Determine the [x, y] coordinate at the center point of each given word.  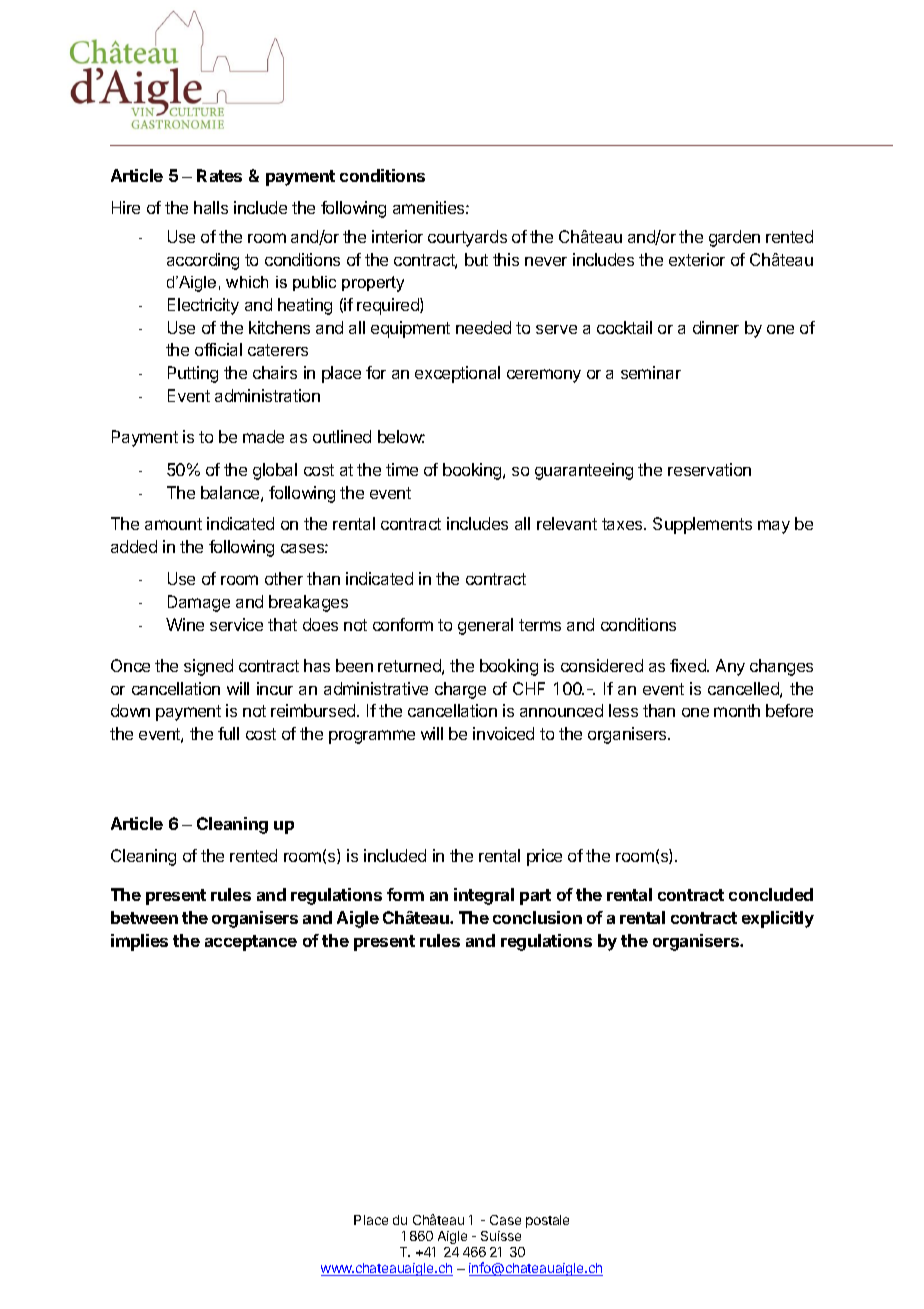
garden [734, 238]
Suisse [501, 1236]
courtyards [467, 238]
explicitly [778, 919]
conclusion [537, 917]
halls [211, 207]
